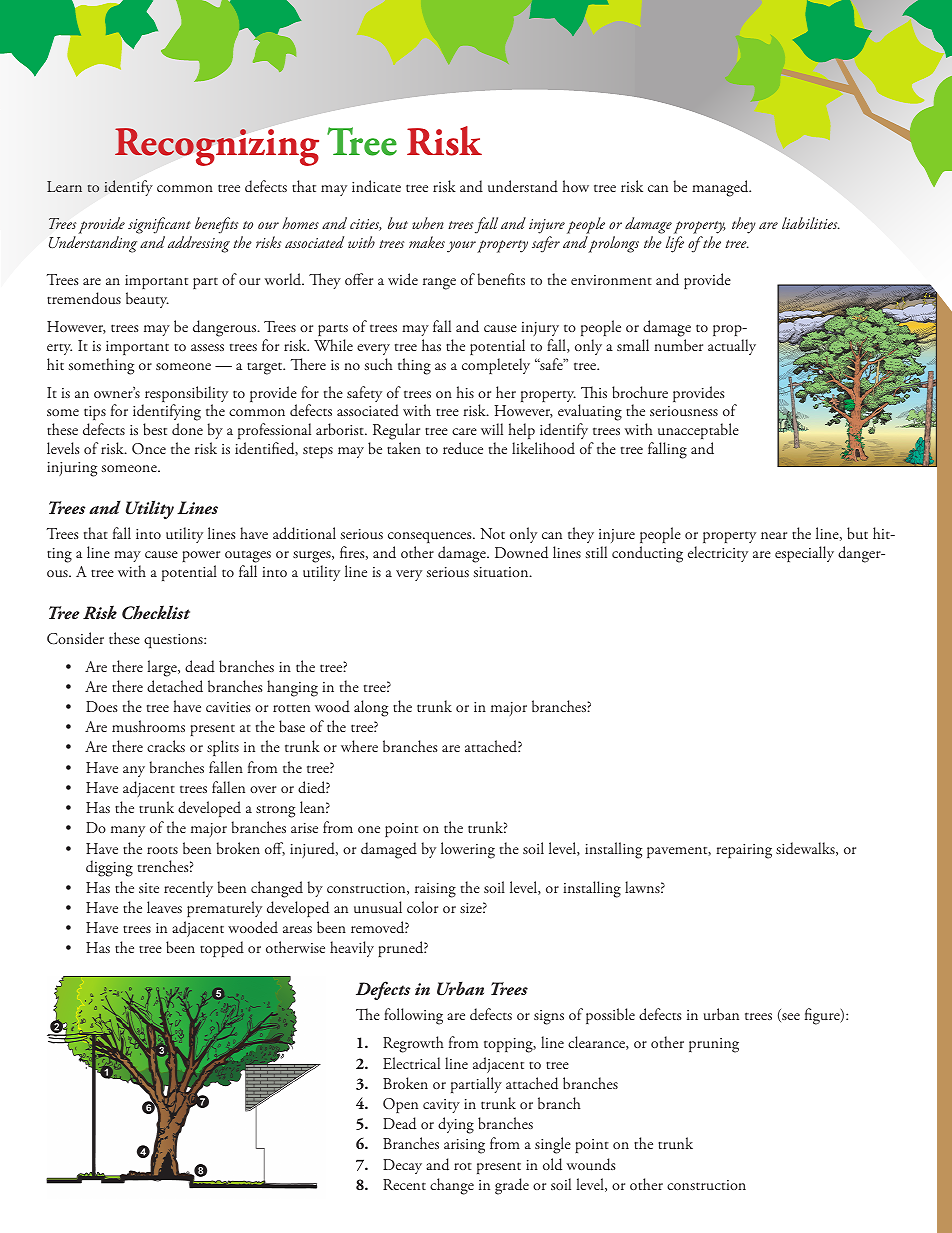 This image has height=1233, width=952. What do you see at coordinates (402, 1166) in the image?
I see `Decay` at bounding box center [402, 1166].
